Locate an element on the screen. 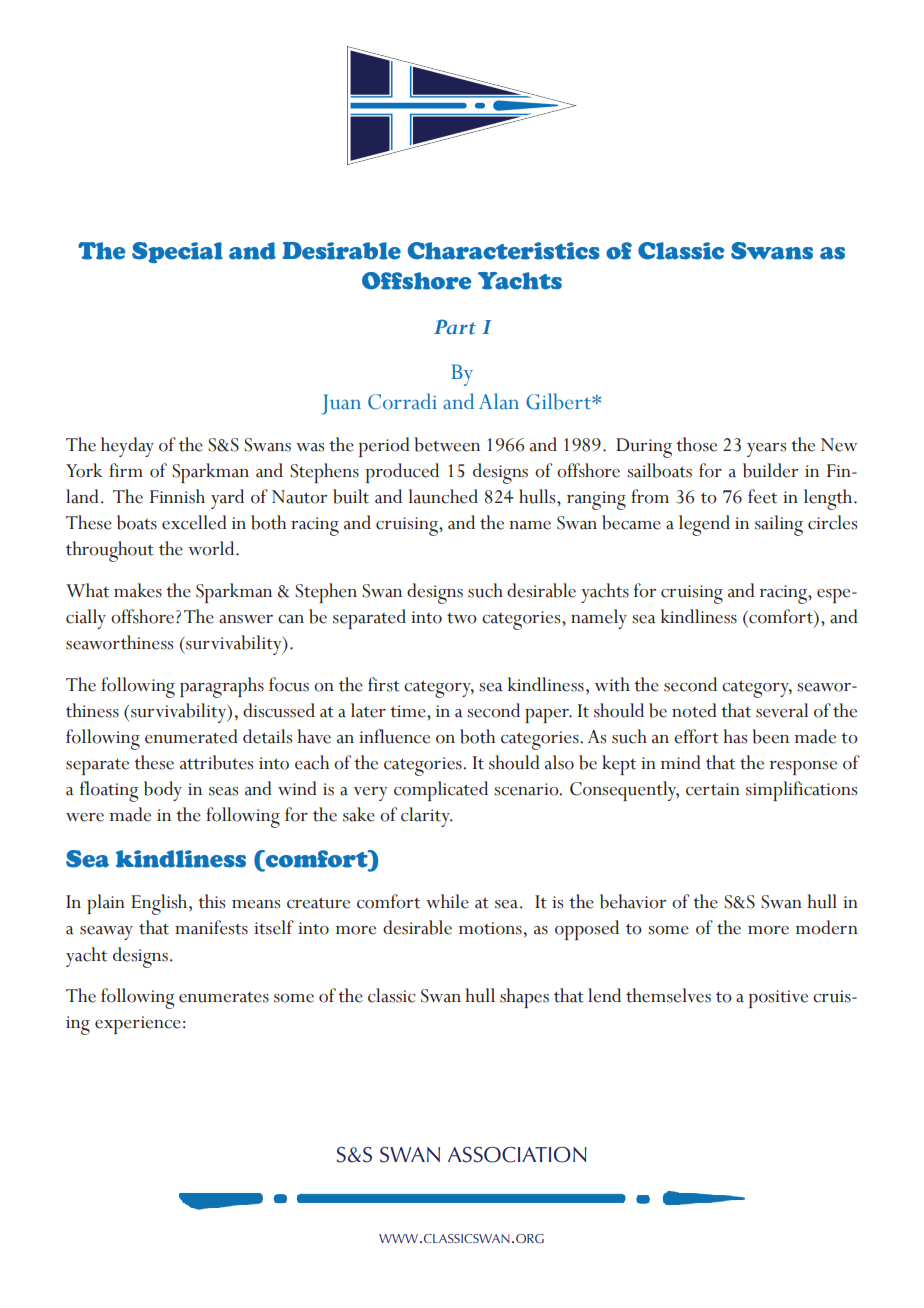  while is located at coordinates (447, 901).
